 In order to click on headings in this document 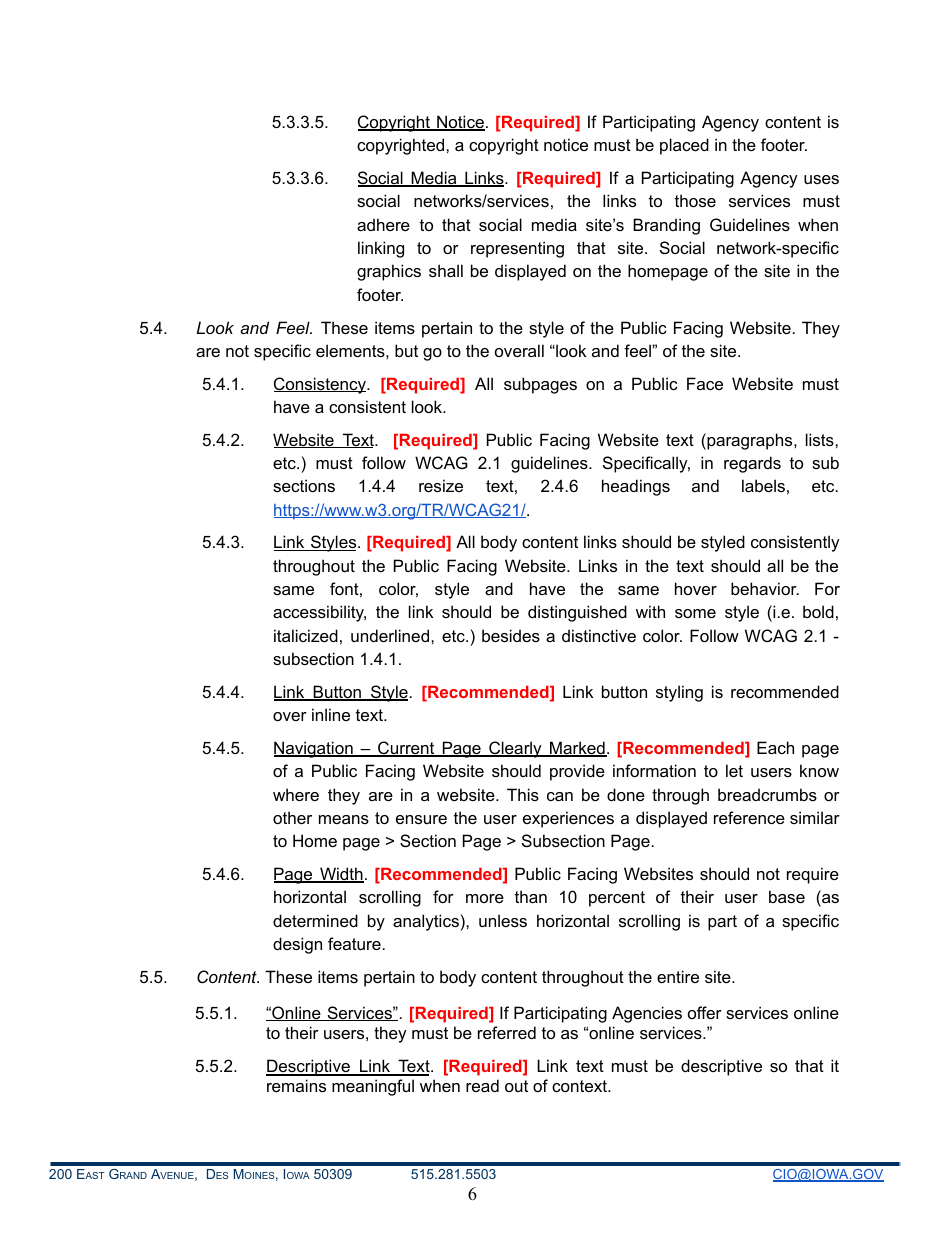, I will do `click(636, 487)`.
